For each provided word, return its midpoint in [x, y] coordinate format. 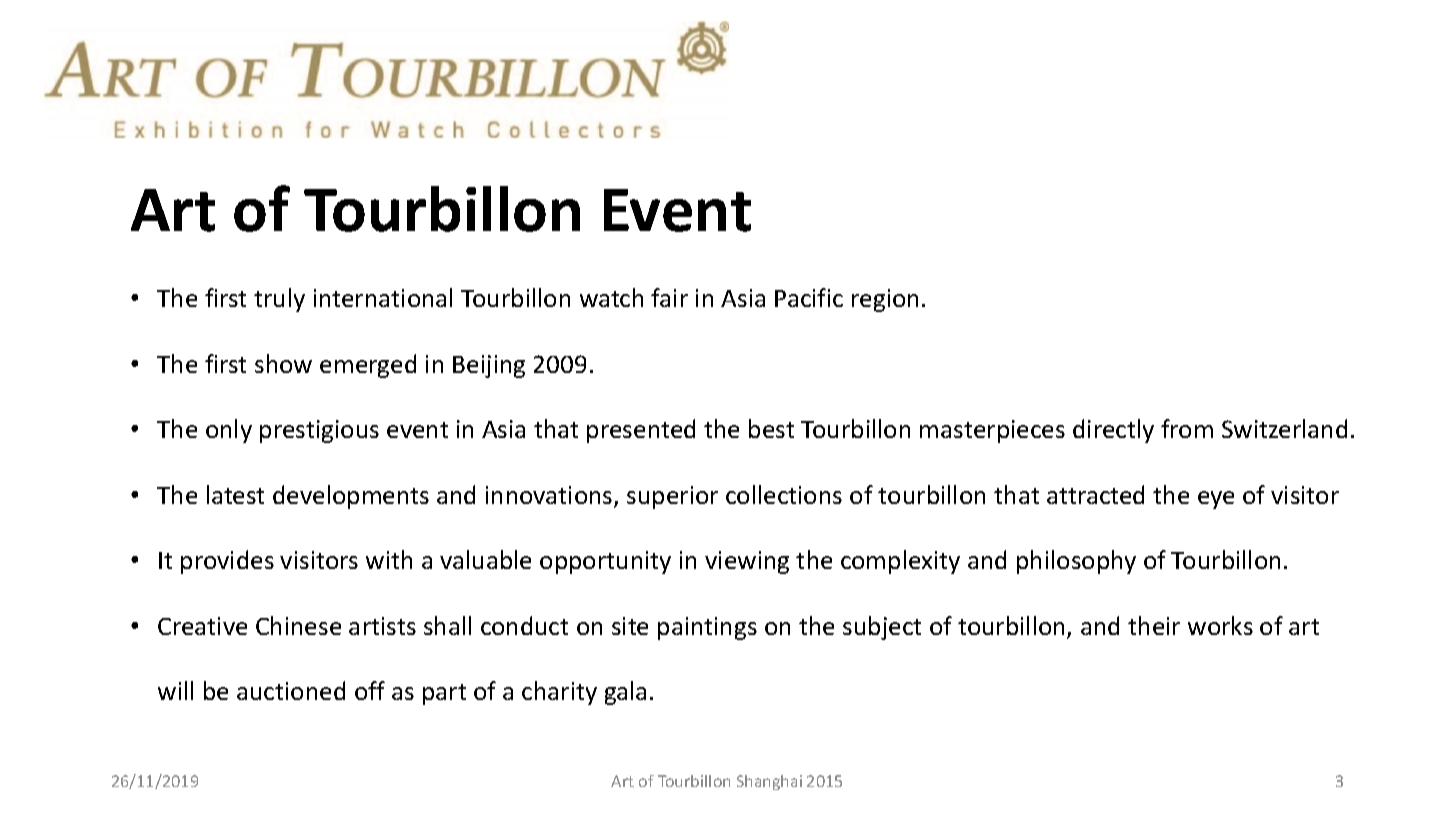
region [885, 300]
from [1187, 428]
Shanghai [769, 782]
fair [669, 297]
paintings [707, 628]
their [1154, 625]
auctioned [291, 690]
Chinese [298, 625]
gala [625, 693]
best [771, 428]
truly [279, 300]
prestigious [319, 431]
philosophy [1076, 562]
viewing [747, 562]
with [389, 559]
